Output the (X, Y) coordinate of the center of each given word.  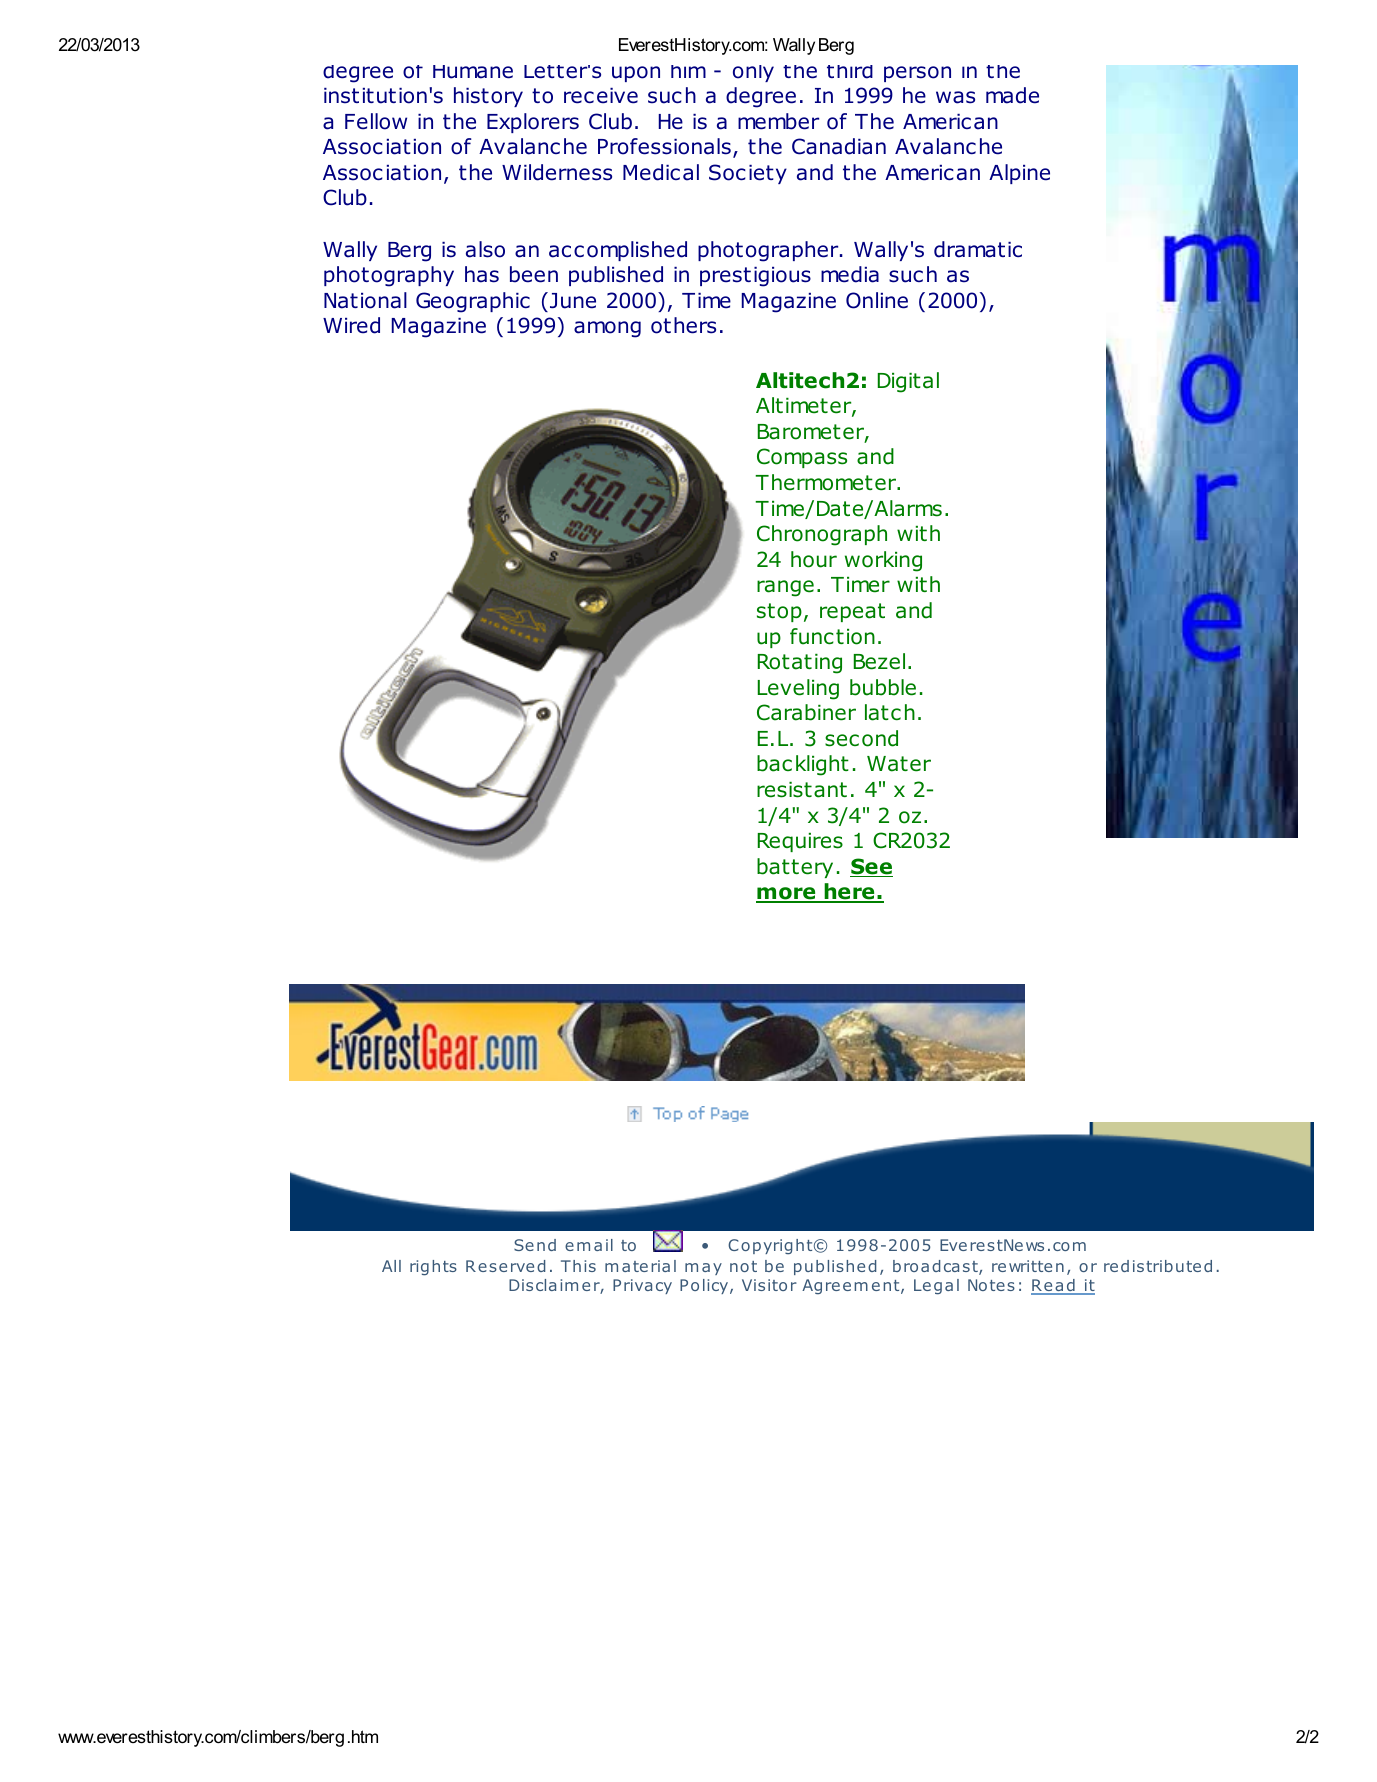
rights (433, 1268)
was (955, 97)
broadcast (936, 1267)
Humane (473, 72)
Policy (705, 1286)
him (688, 71)
